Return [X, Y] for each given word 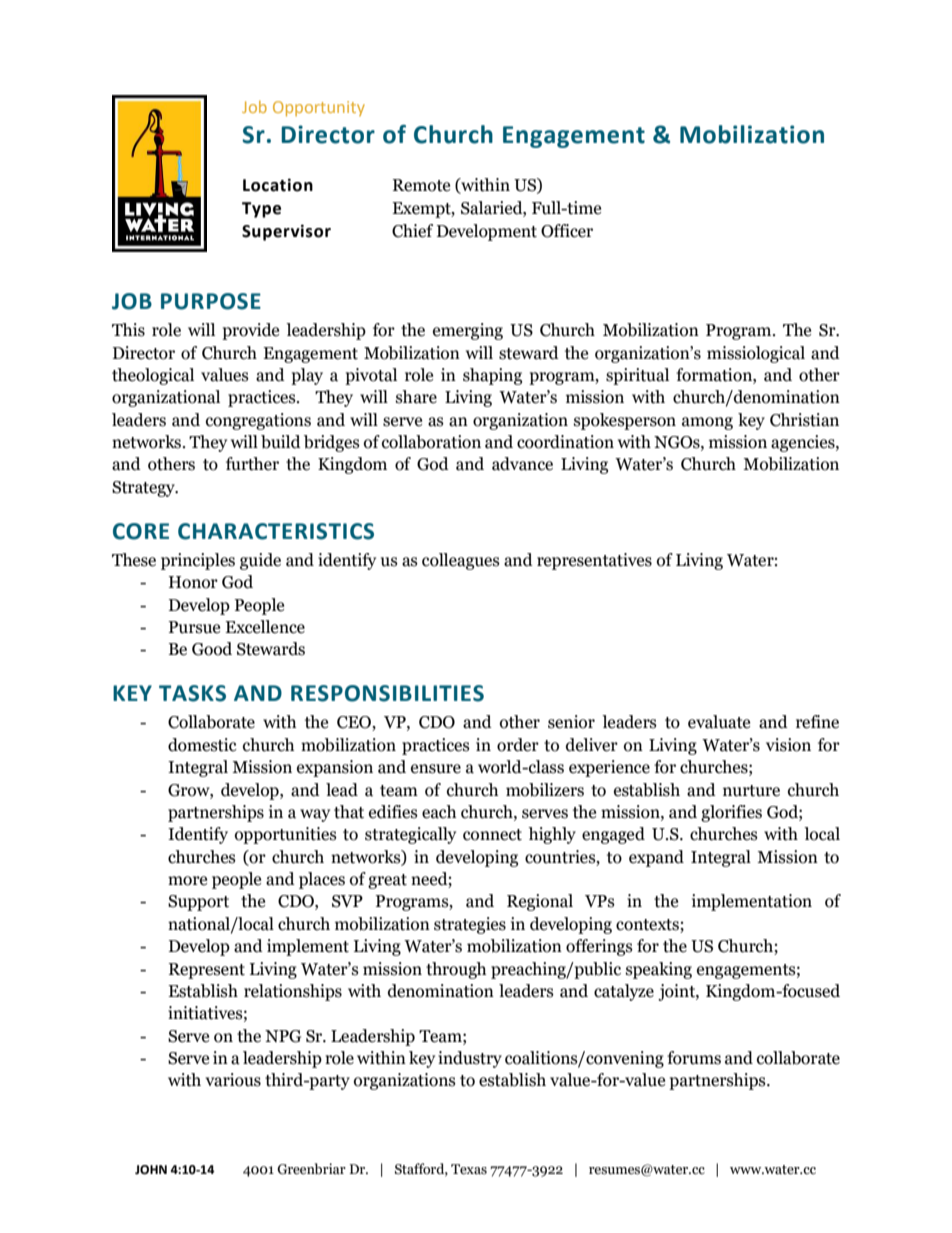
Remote [421, 185]
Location [278, 185]
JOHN [151, 1170]
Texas [469, 1169]
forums [694, 1058]
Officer [567, 231]
